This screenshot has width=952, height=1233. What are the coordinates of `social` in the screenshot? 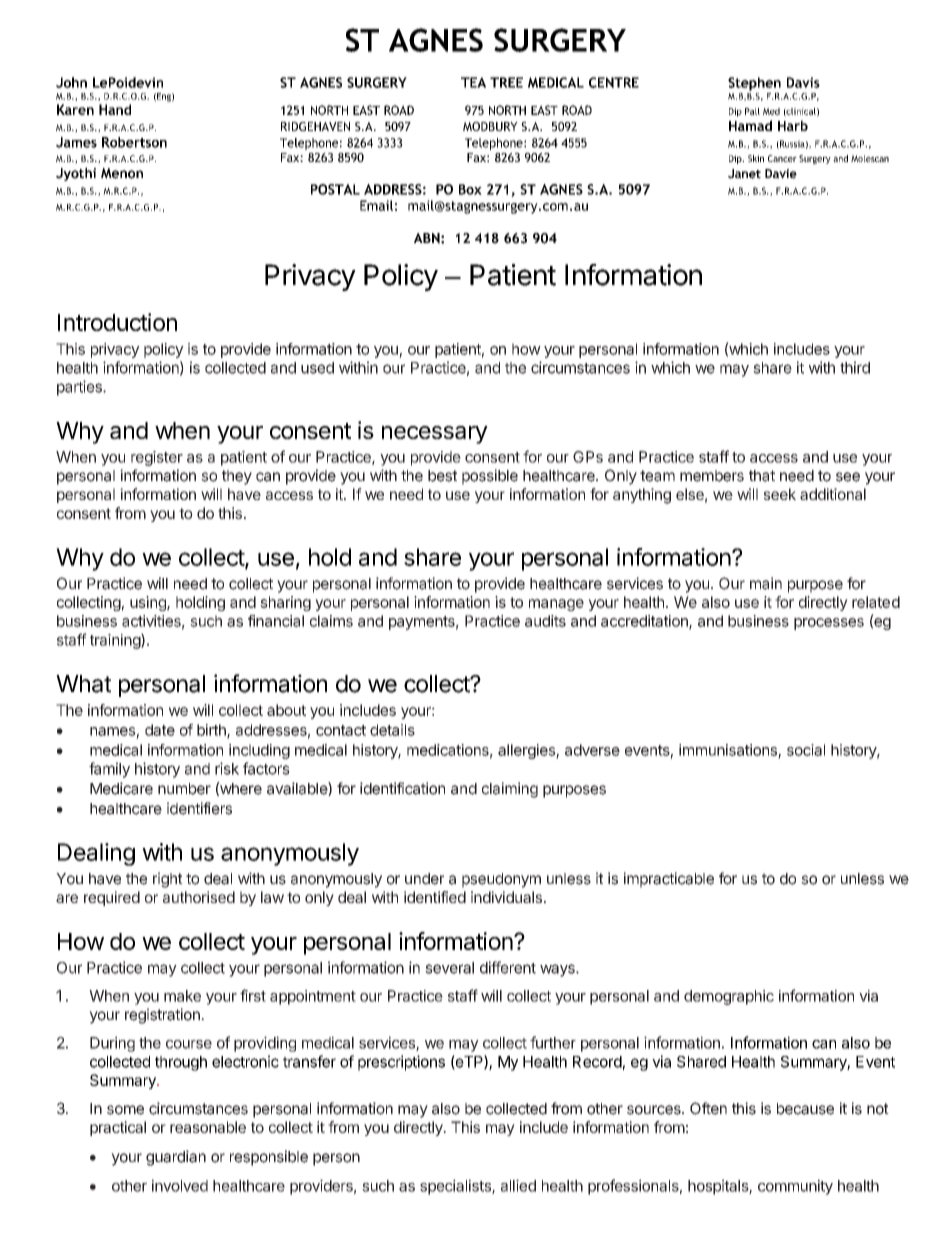 It's located at (806, 750).
